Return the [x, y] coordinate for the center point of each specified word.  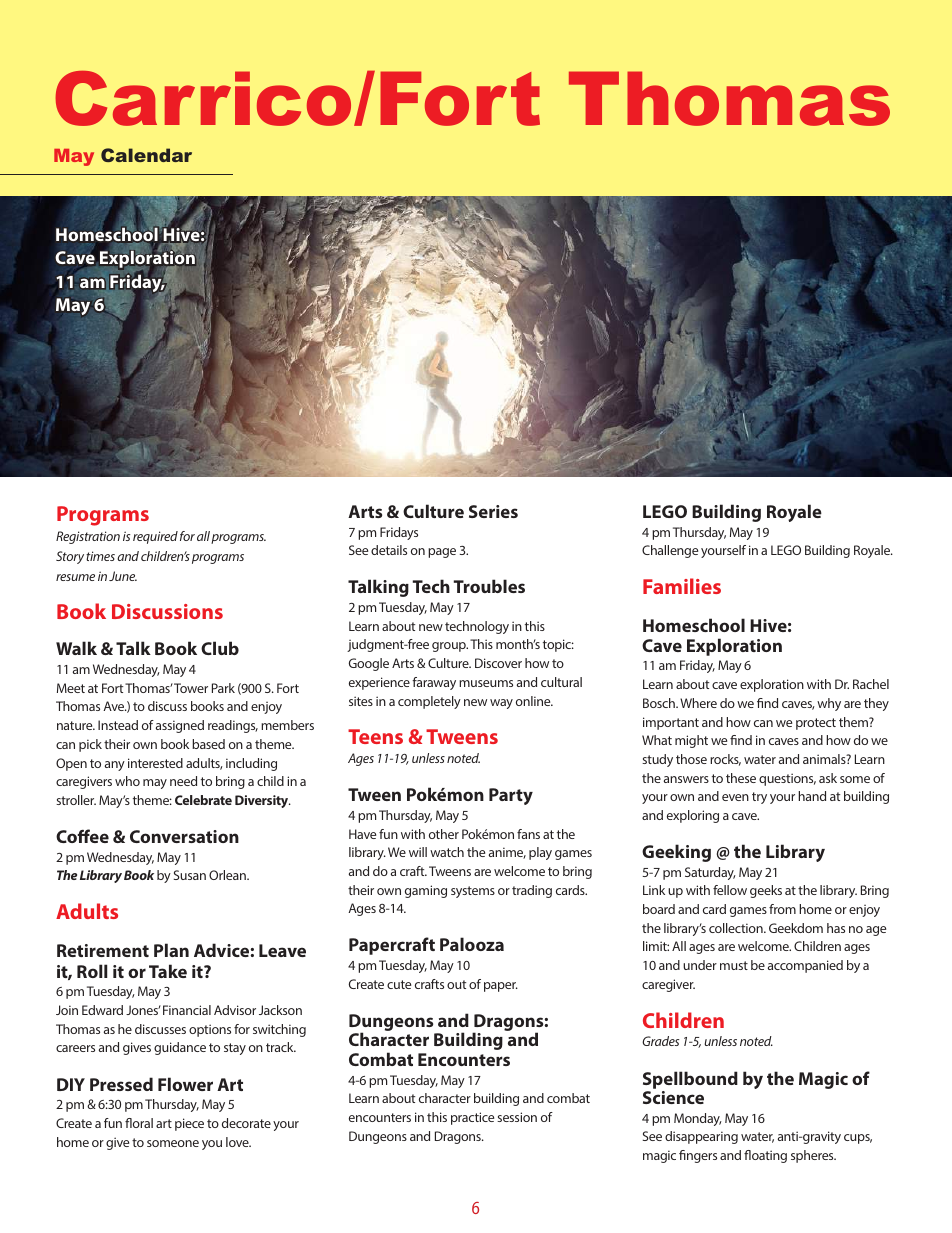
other [444, 834]
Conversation [184, 836]
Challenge [670, 551]
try [759, 798]
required [155, 537]
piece [189, 1124]
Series [493, 511]
